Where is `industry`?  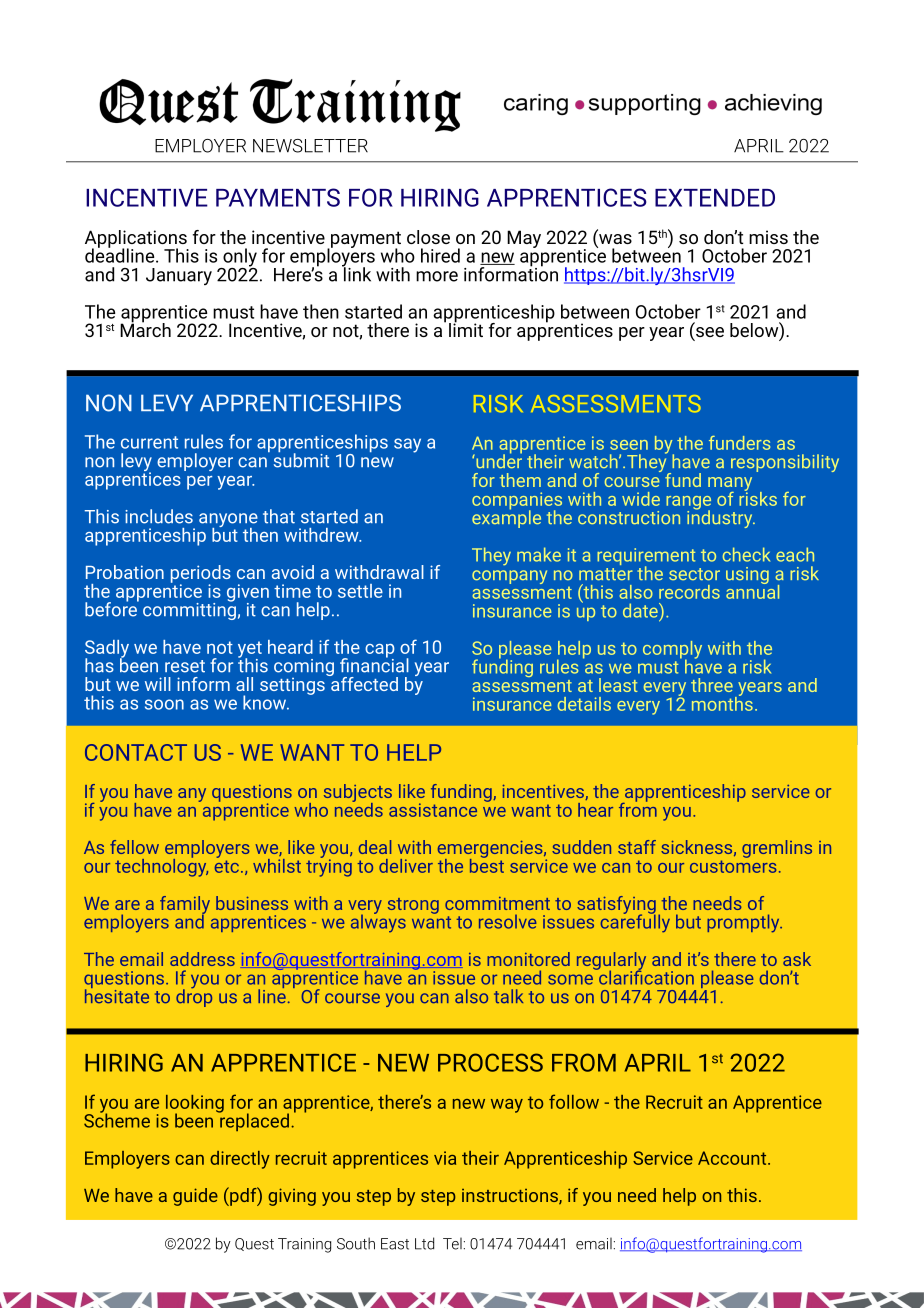 industry is located at coordinates (721, 518).
